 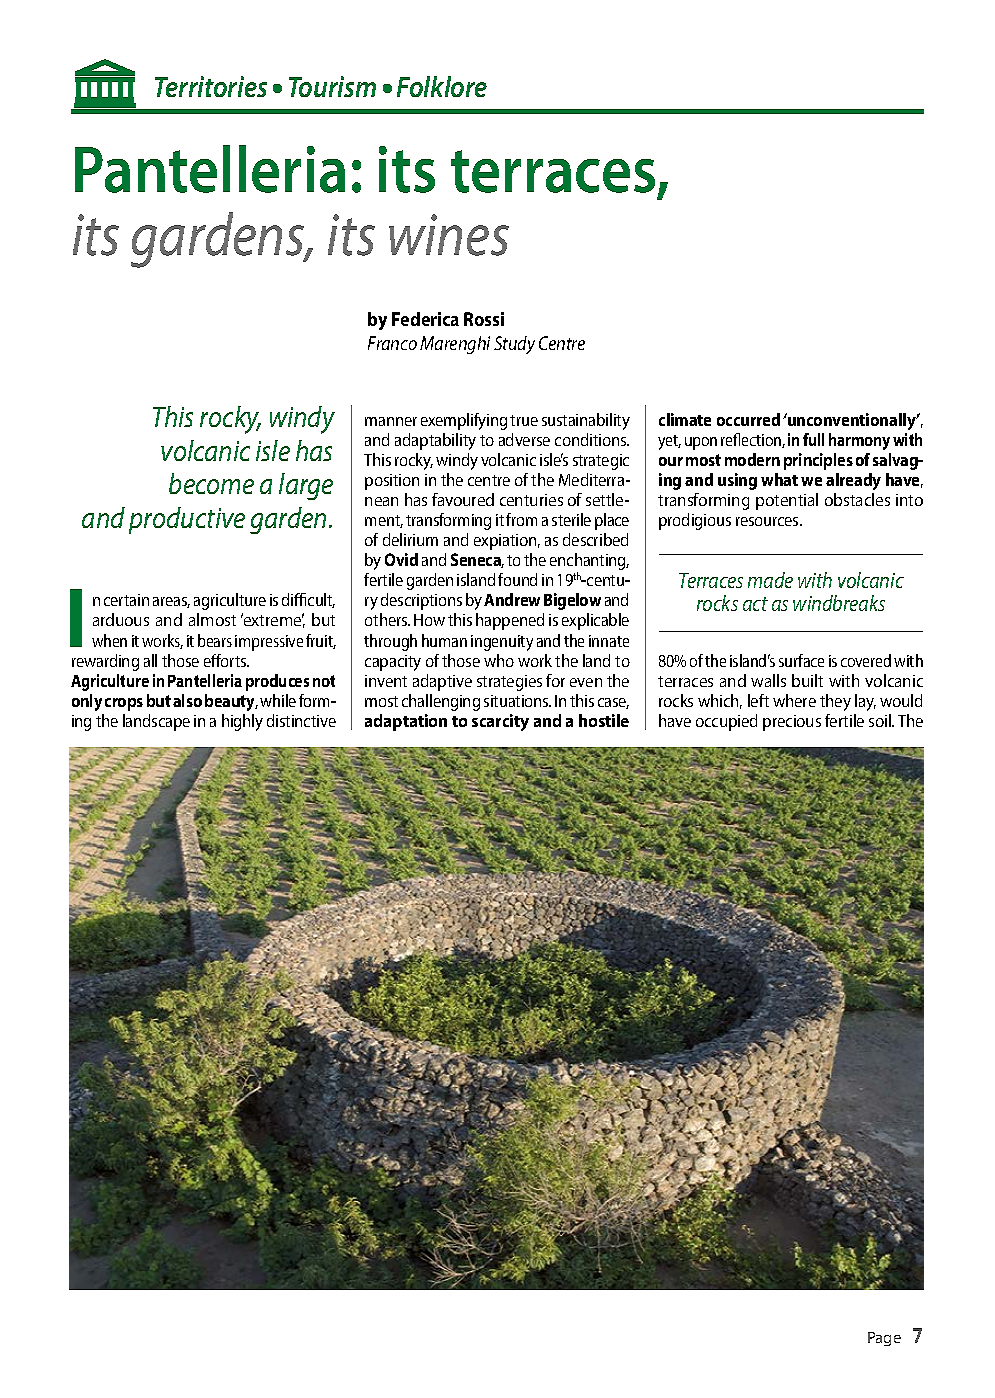 What do you see at coordinates (512, 599) in the screenshot?
I see `Andrew` at bounding box center [512, 599].
